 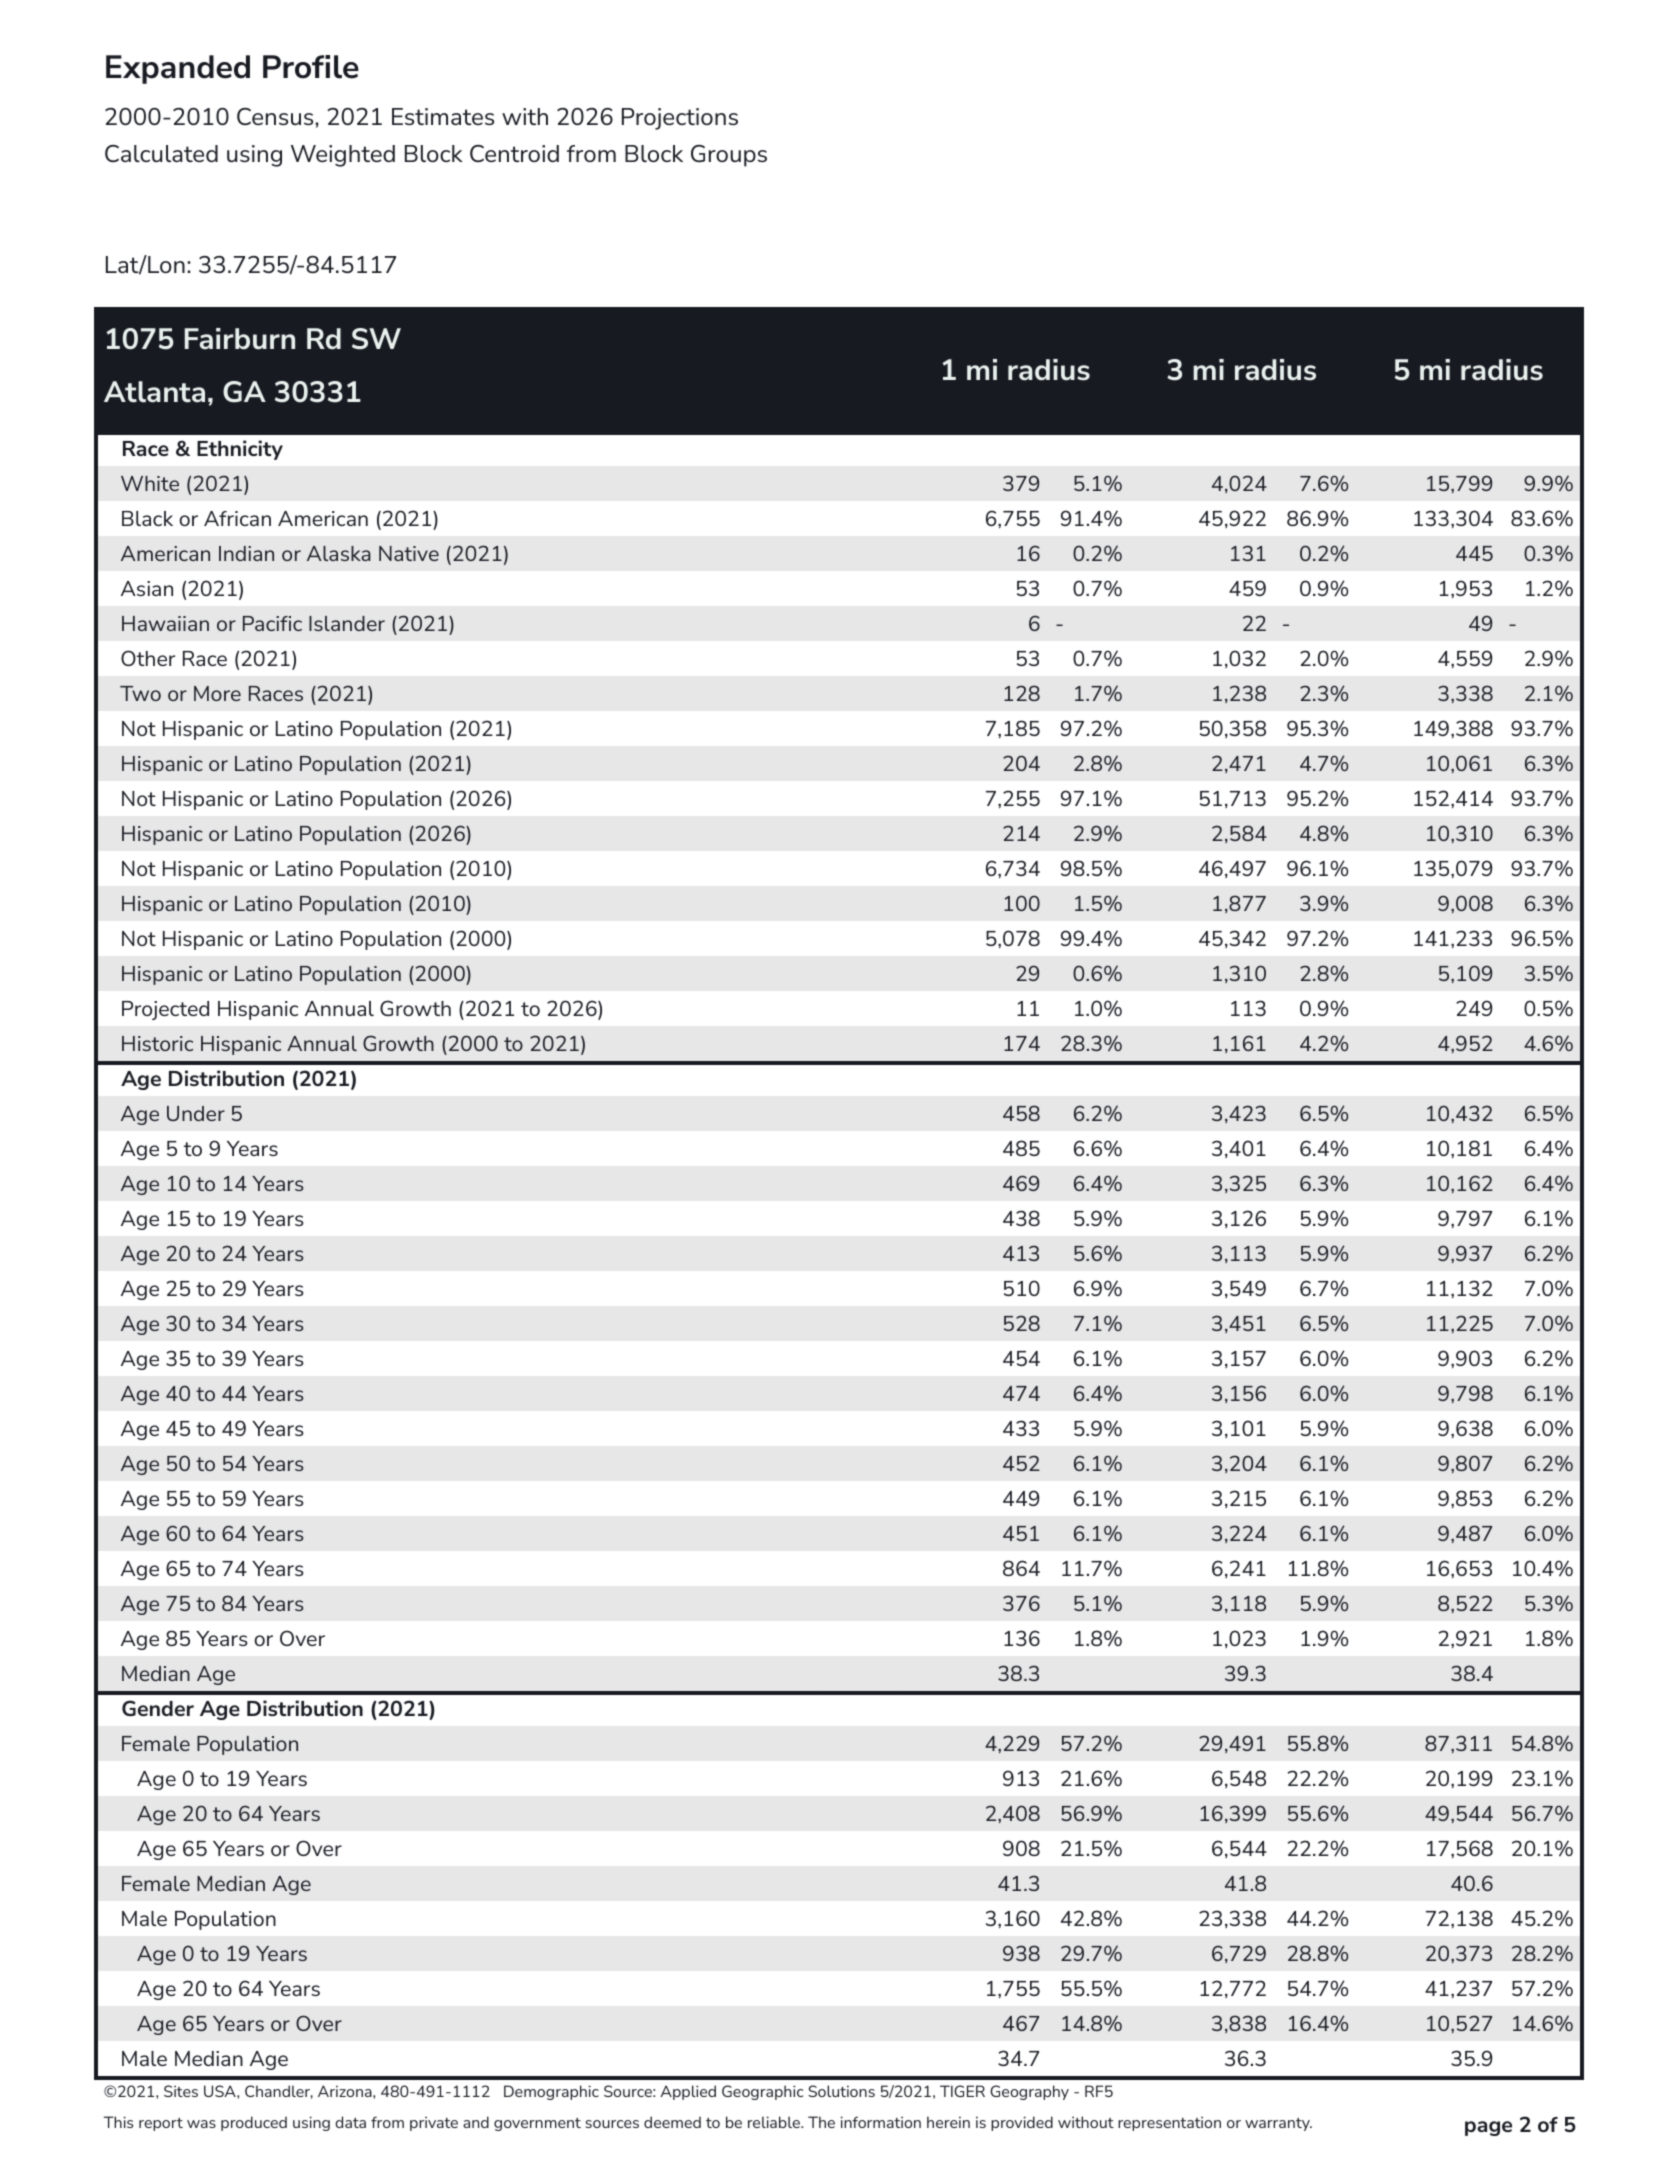 I want to click on Under, so click(x=196, y=1113).
